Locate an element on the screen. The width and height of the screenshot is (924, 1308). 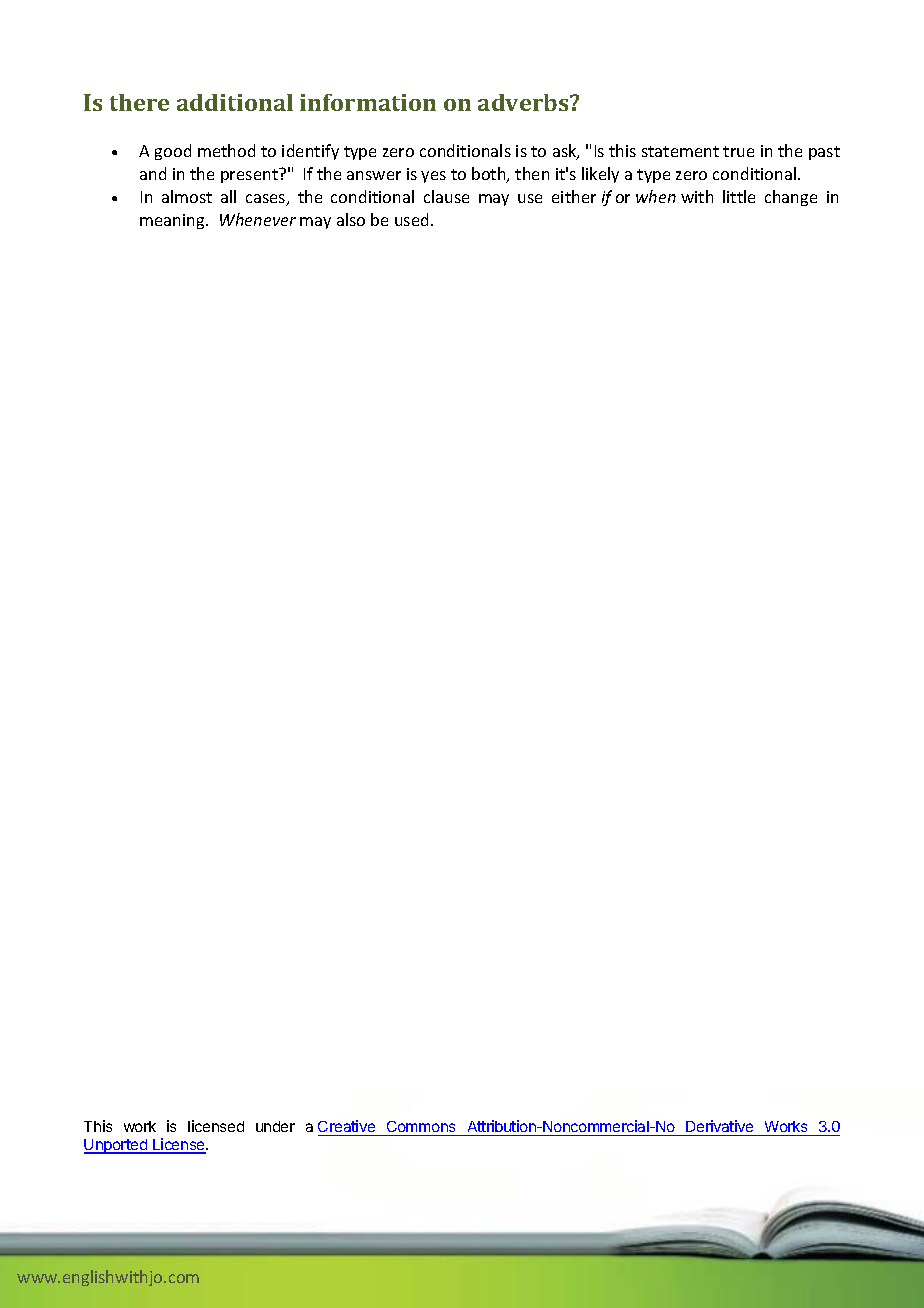
under is located at coordinates (275, 1126).
